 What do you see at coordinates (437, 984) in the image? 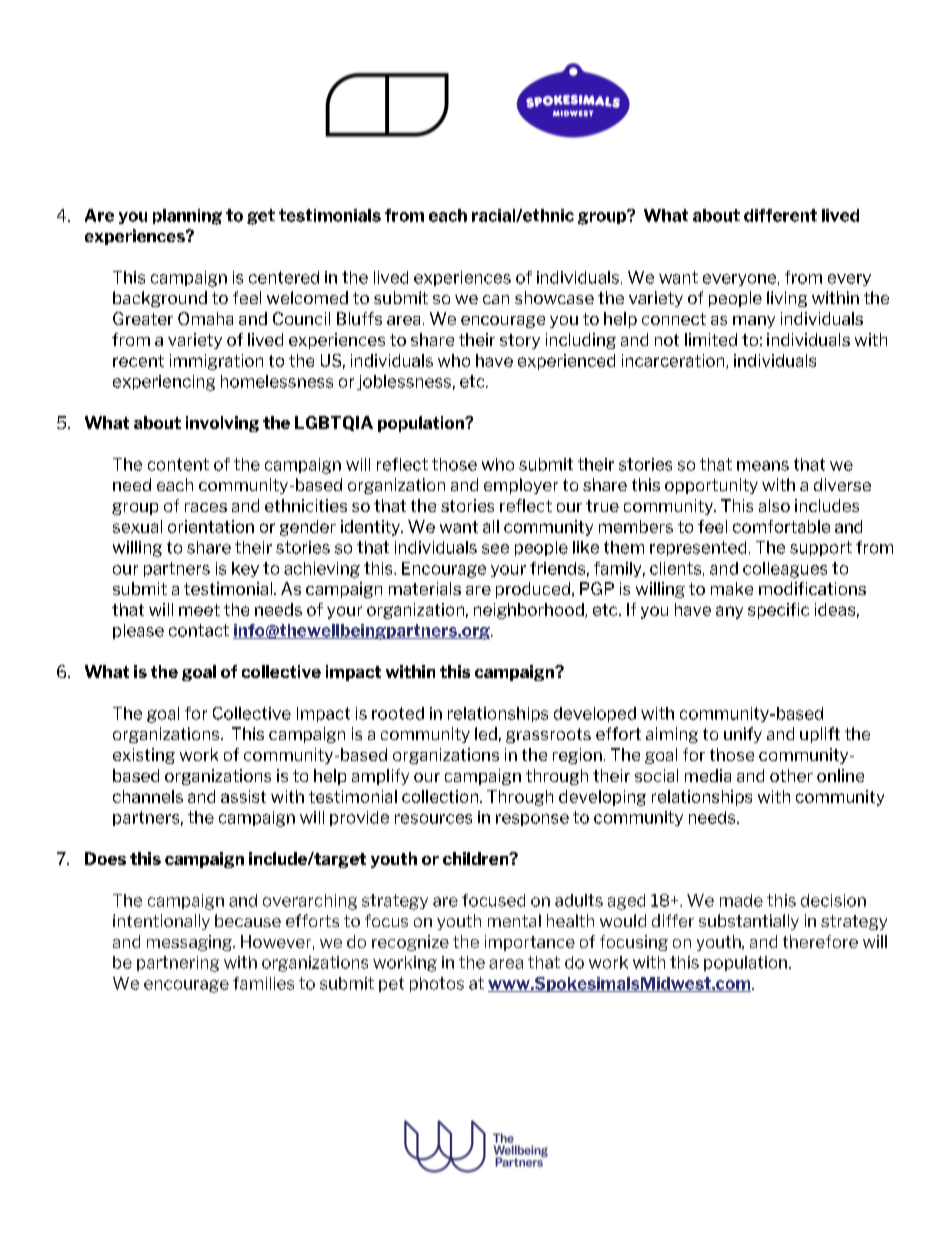
I see `photos` at bounding box center [437, 984].
